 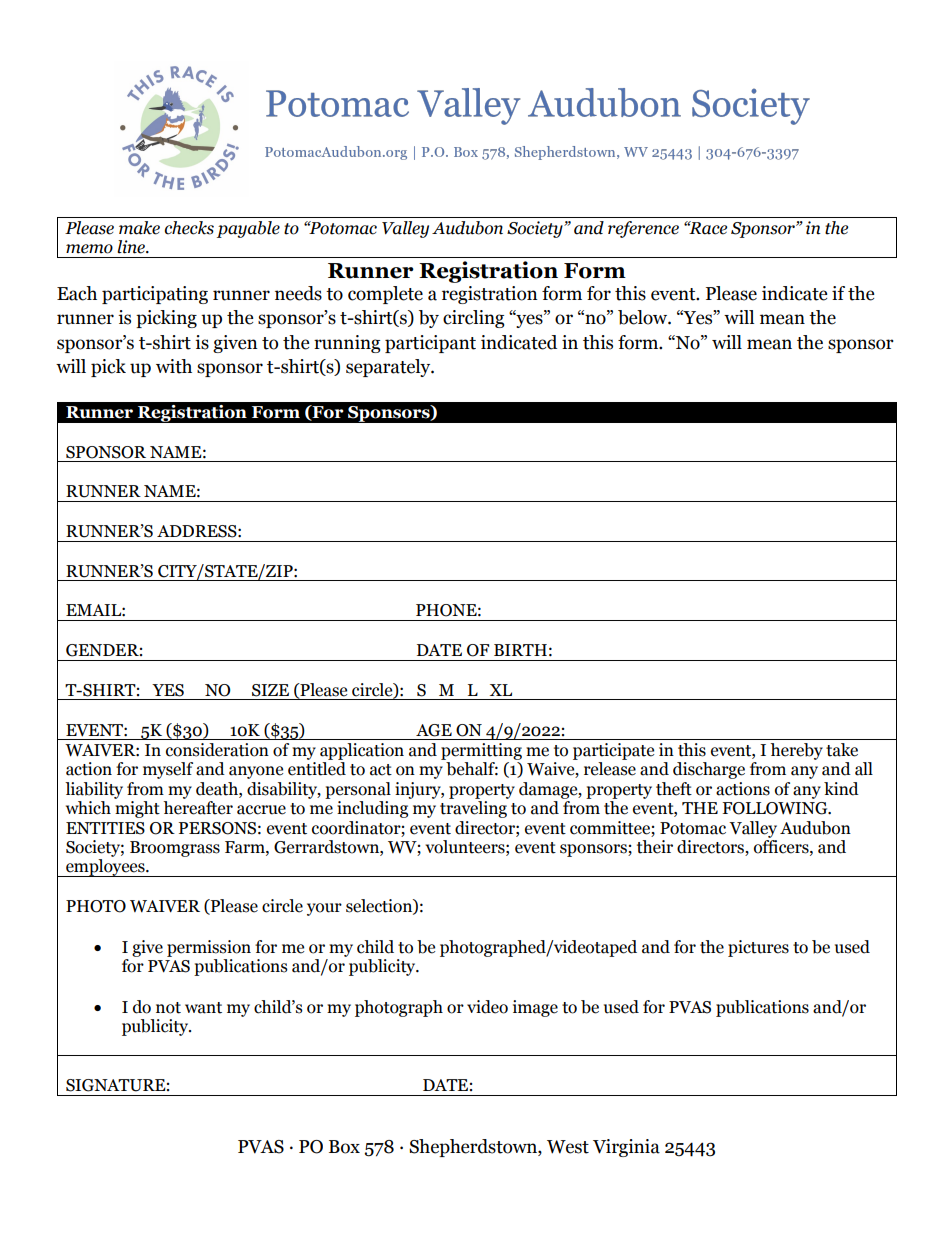 What do you see at coordinates (174, 366) in the image?
I see `with` at bounding box center [174, 366].
